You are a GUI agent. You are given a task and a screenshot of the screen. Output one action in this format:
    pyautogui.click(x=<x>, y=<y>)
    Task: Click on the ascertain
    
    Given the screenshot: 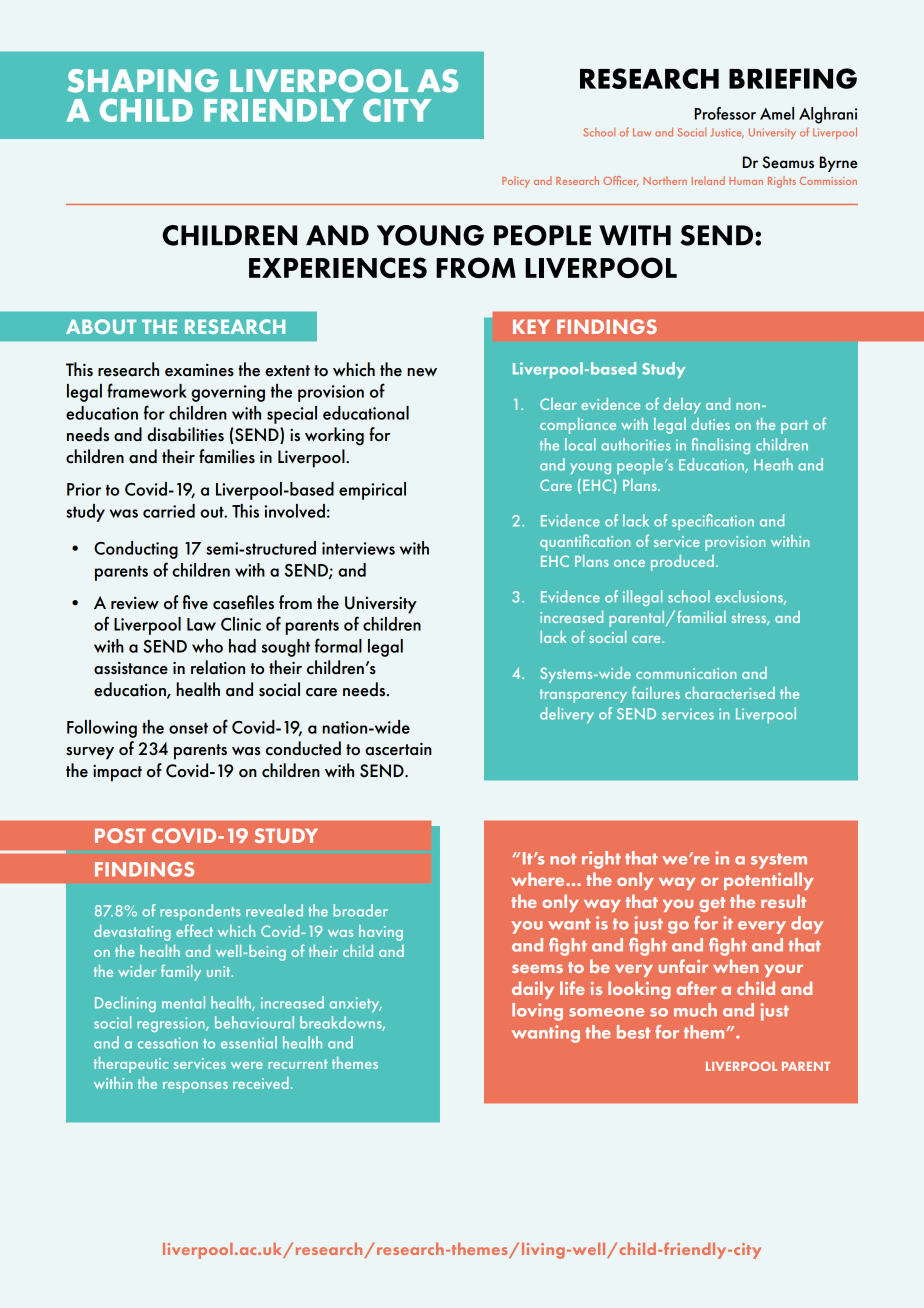 What is the action you would take?
    pyautogui.click(x=398, y=749)
